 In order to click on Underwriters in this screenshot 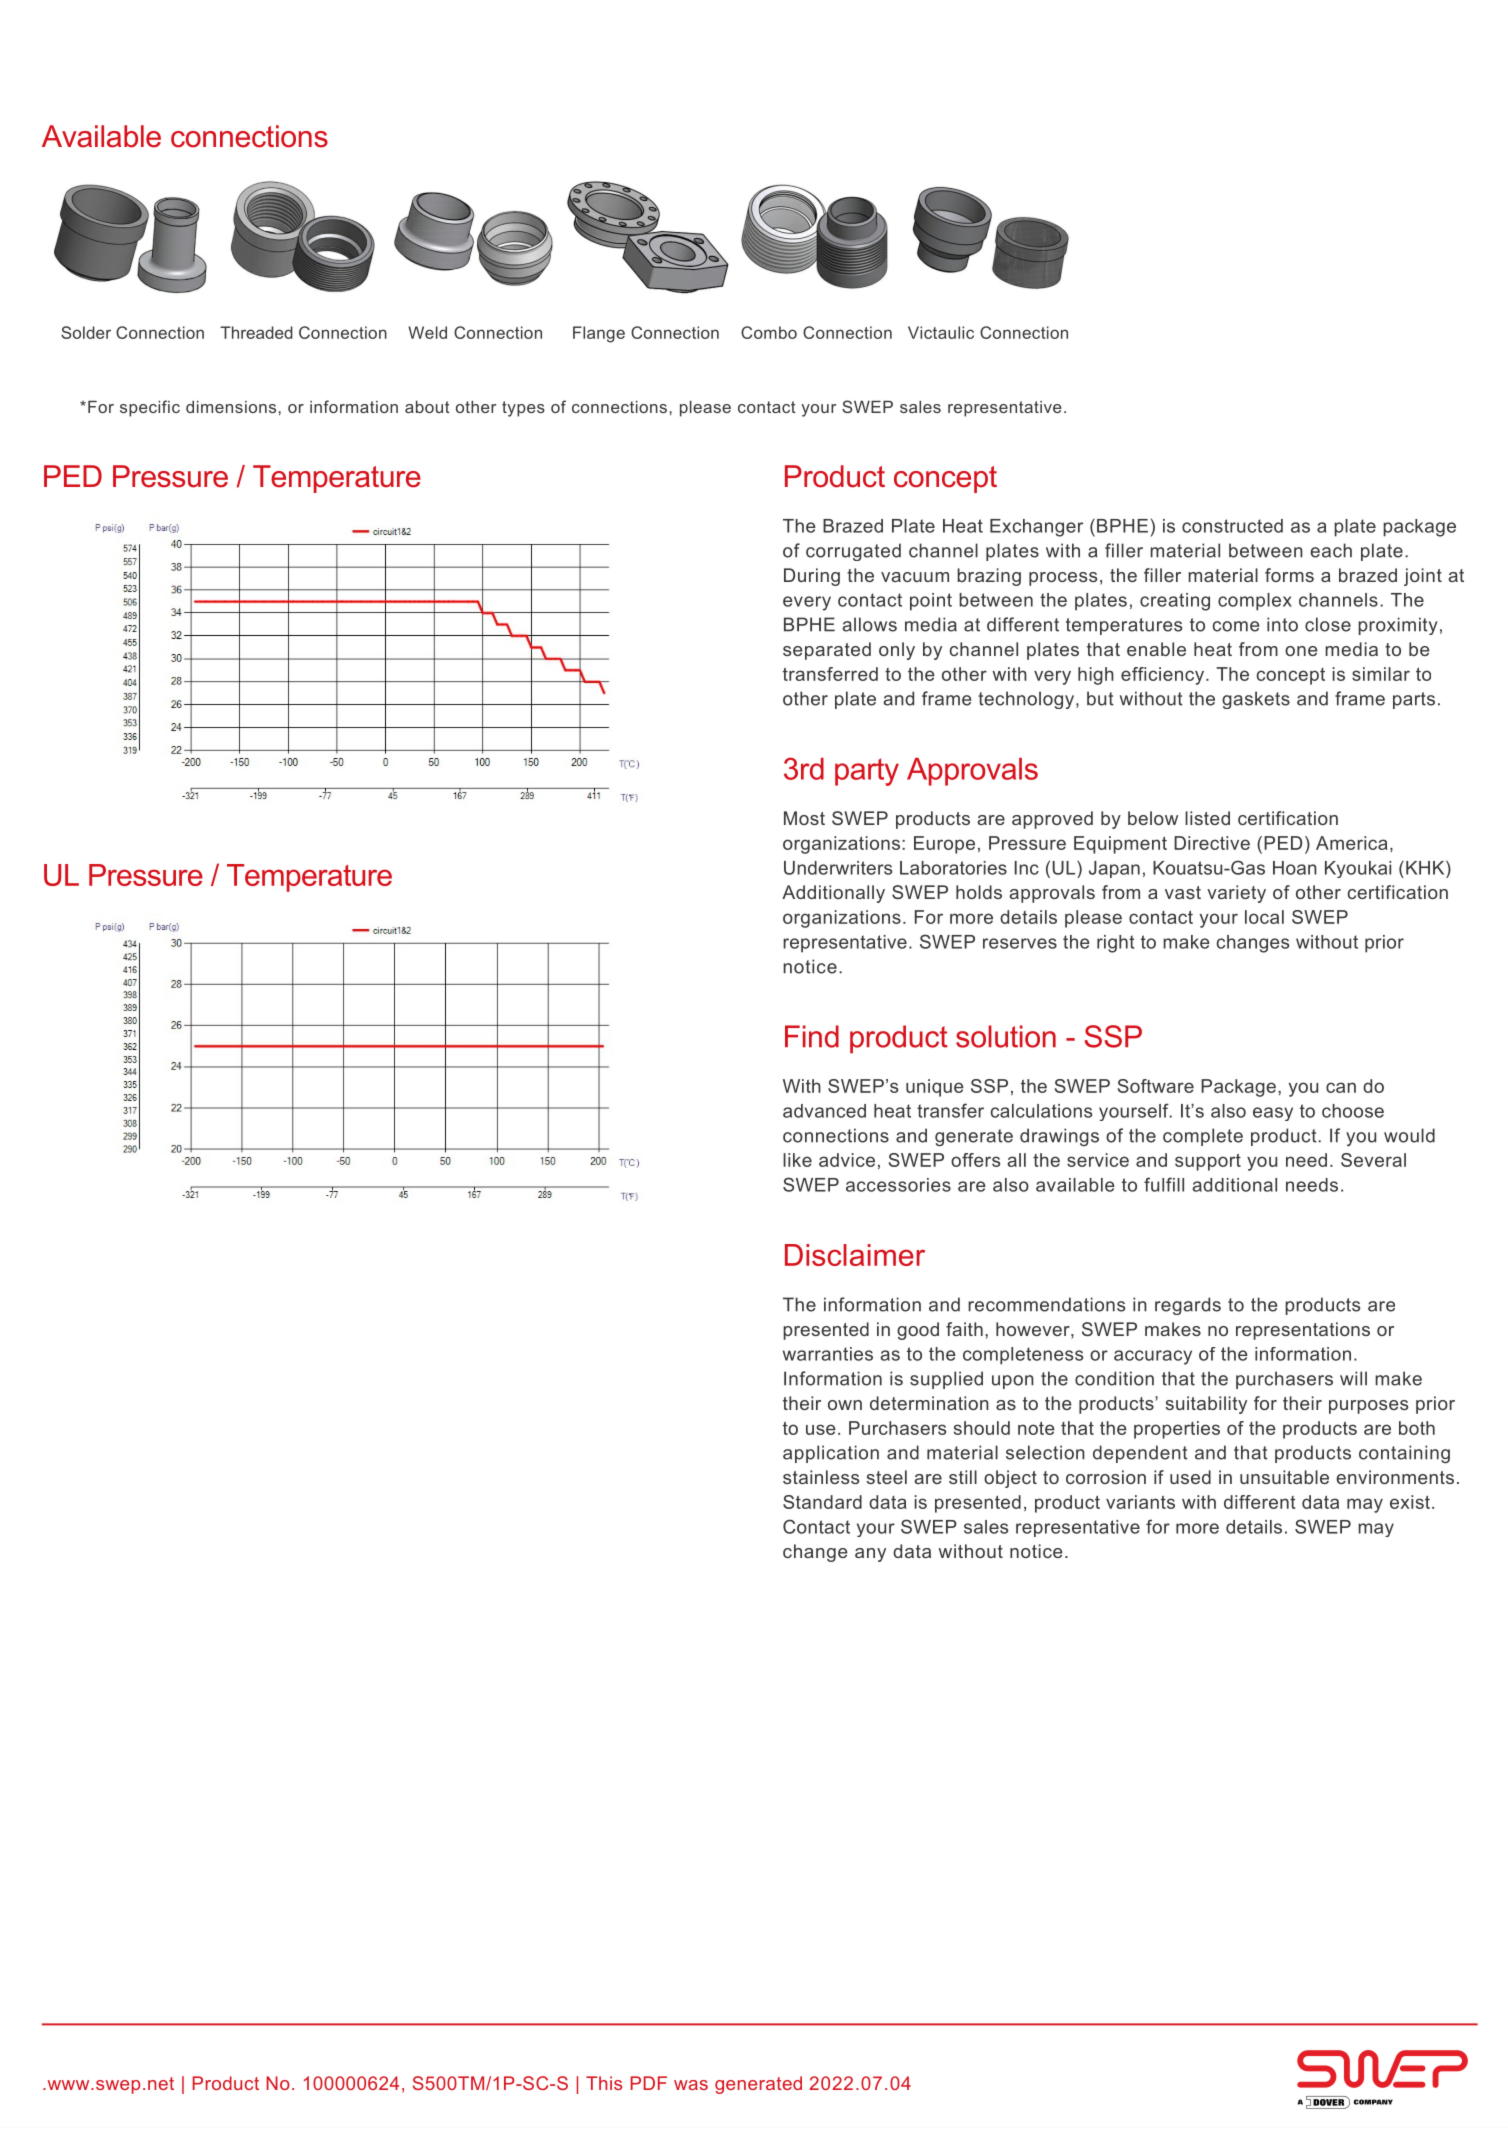, I will do `click(838, 868)`.
